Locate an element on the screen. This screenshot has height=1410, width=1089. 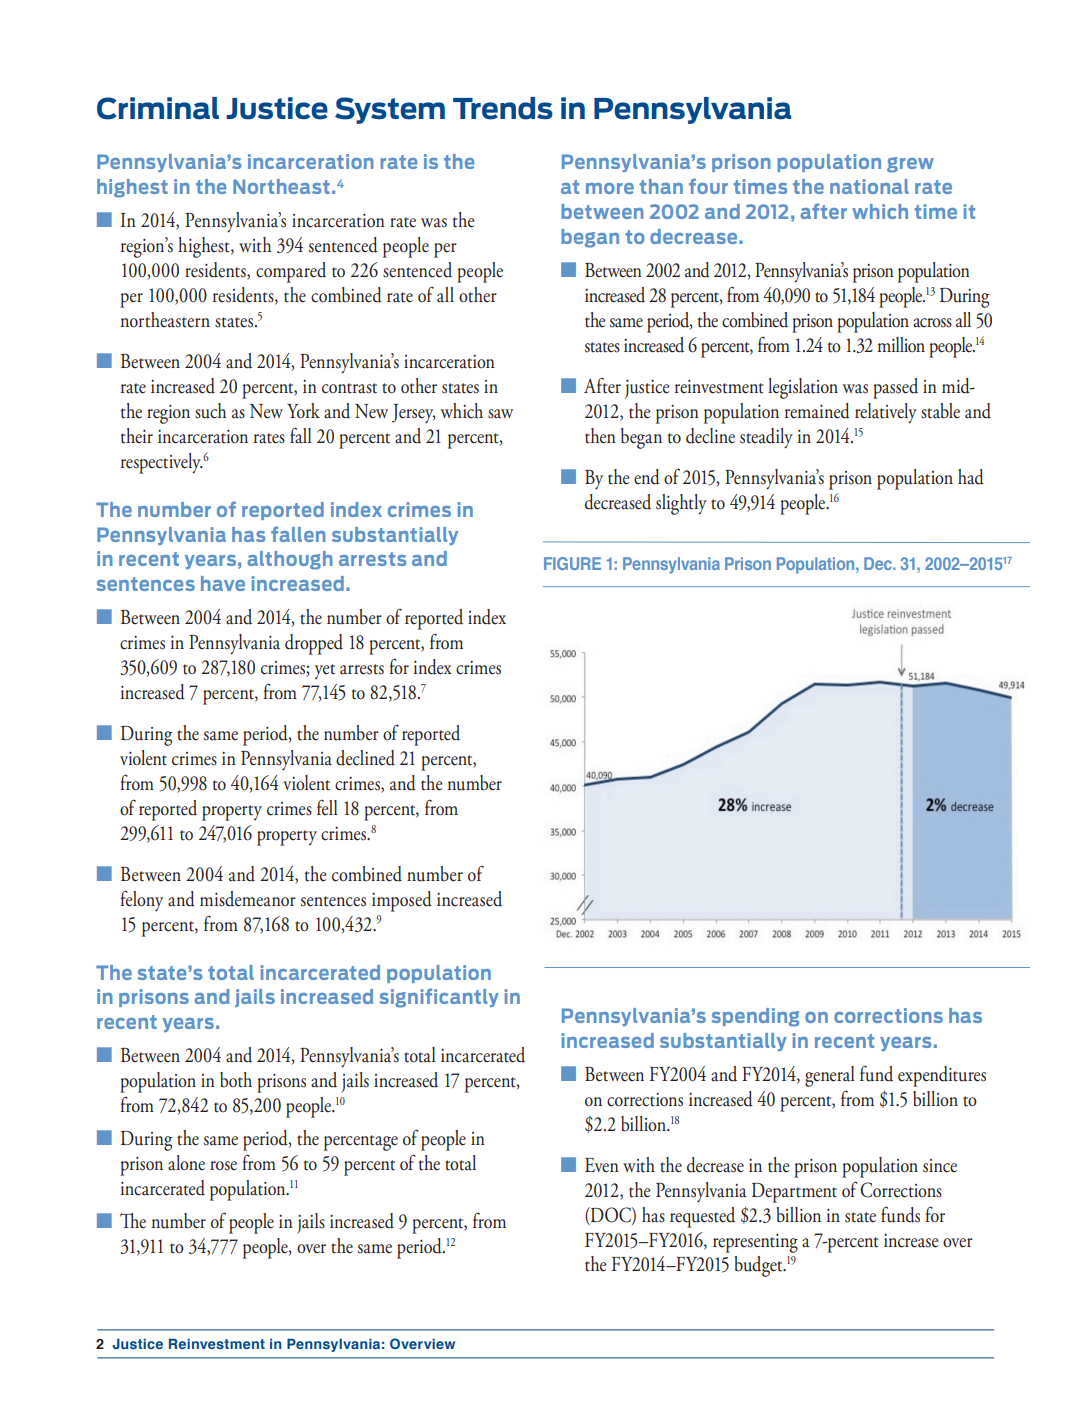
although is located at coordinates (290, 560).
